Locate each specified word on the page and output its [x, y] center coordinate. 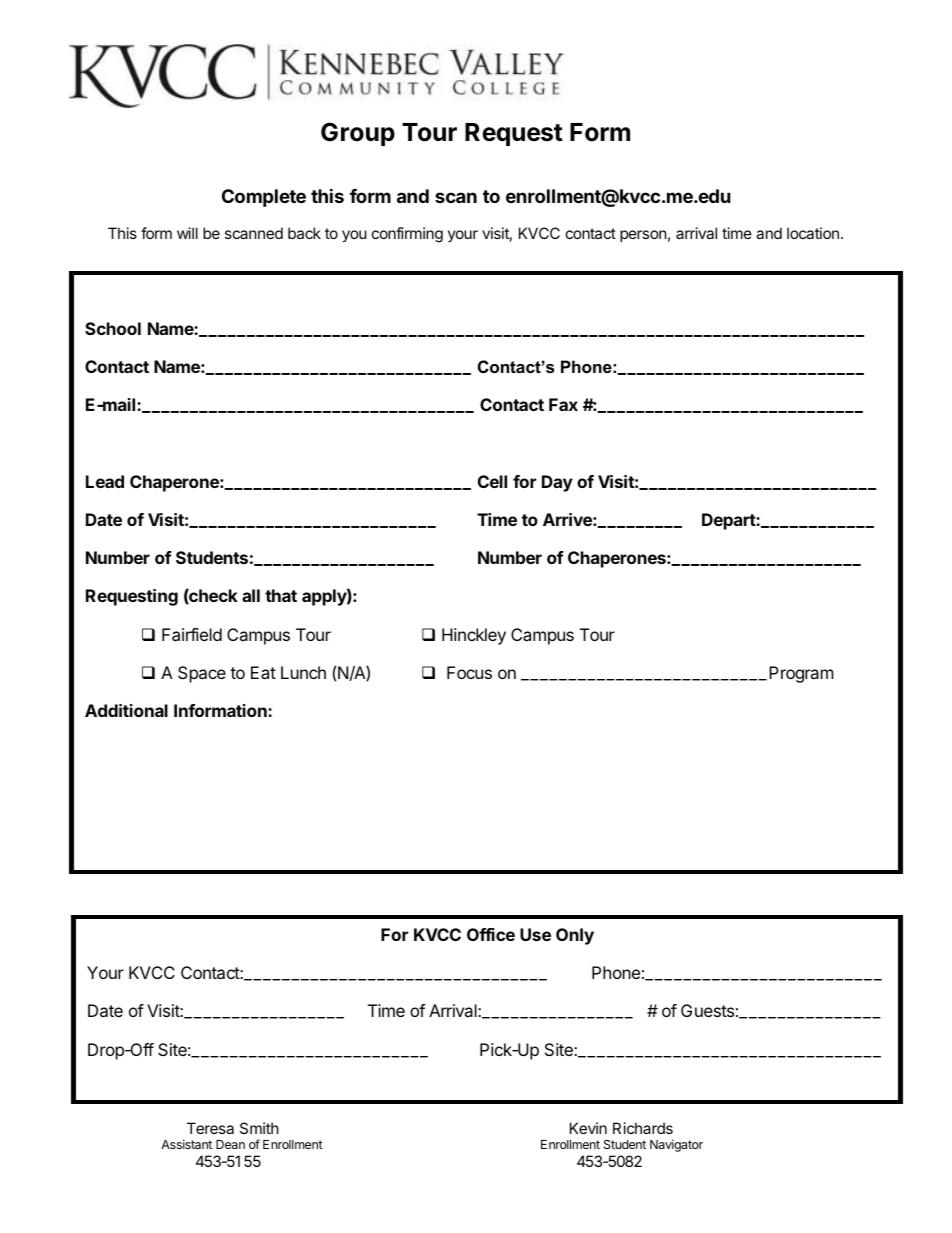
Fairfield [192, 634]
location [813, 233]
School [113, 328]
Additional [126, 710]
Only [575, 936]
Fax [563, 404]
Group [358, 134]
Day [557, 483]
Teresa [210, 1128]
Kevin [588, 1128]
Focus [469, 672]
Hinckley [474, 636]
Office [491, 934]
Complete [264, 198]
